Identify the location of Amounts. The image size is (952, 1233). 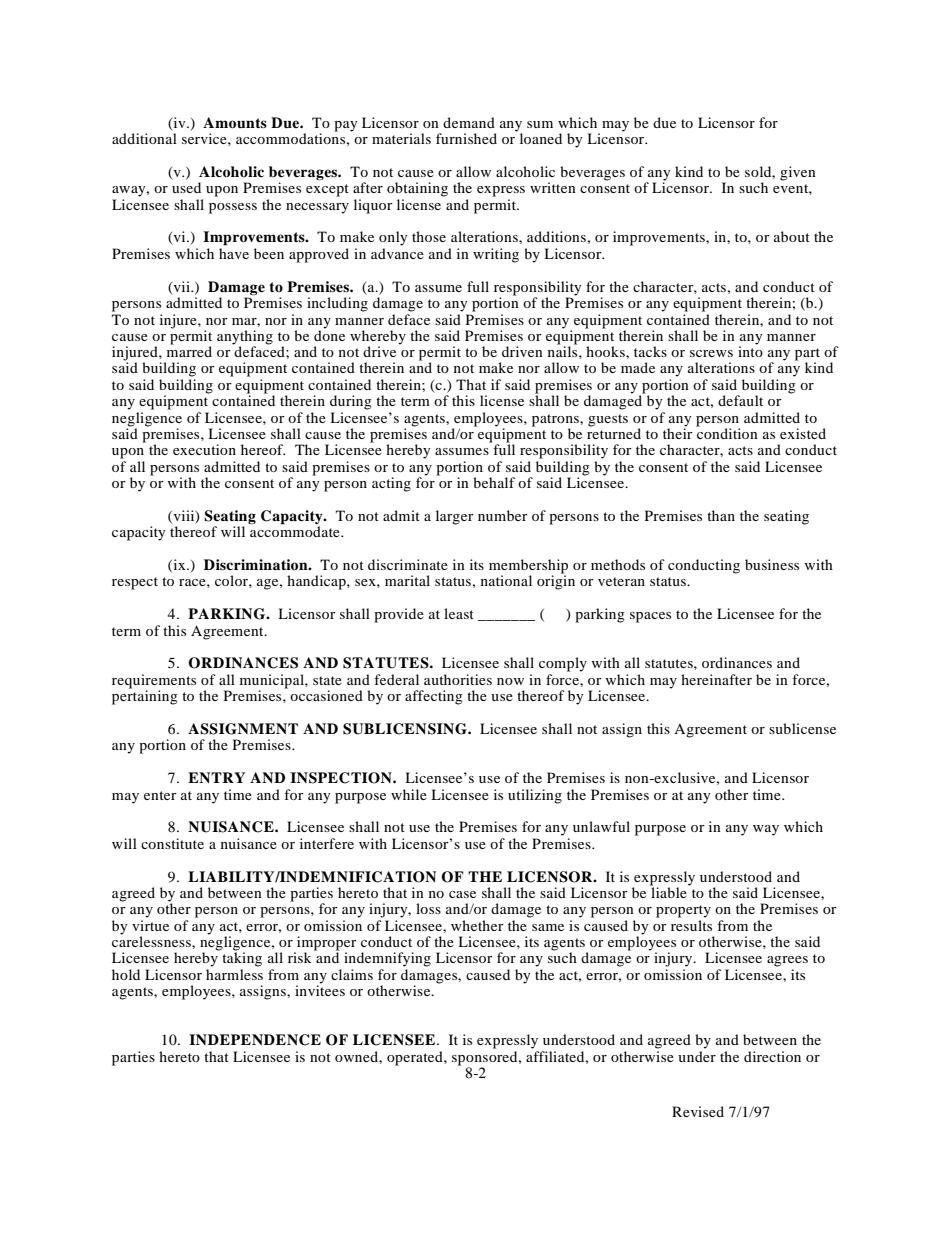
(235, 123).
